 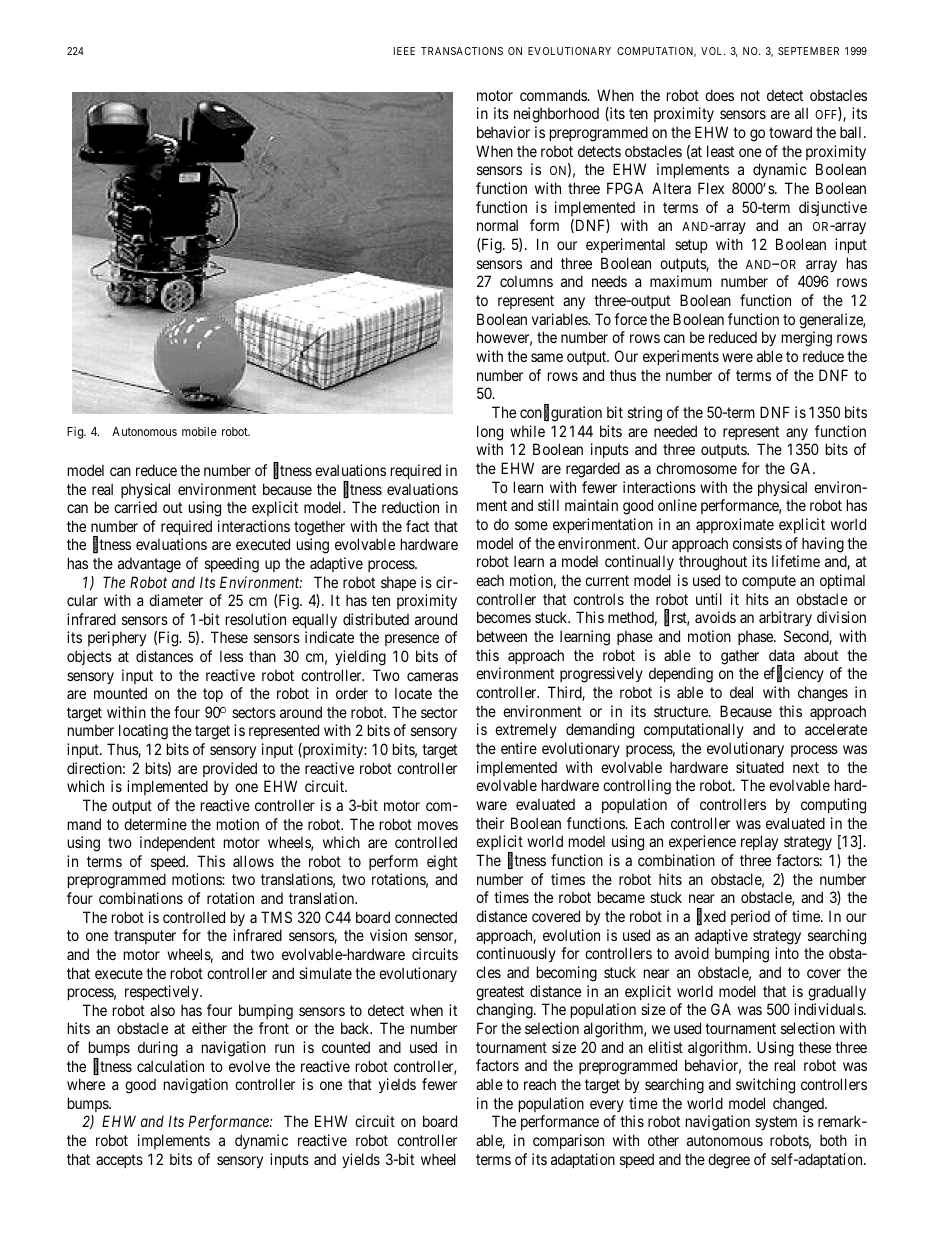 What do you see at coordinates (230, 769) in the screenshot?
I see `provided` at bounding box center [230, 769].
